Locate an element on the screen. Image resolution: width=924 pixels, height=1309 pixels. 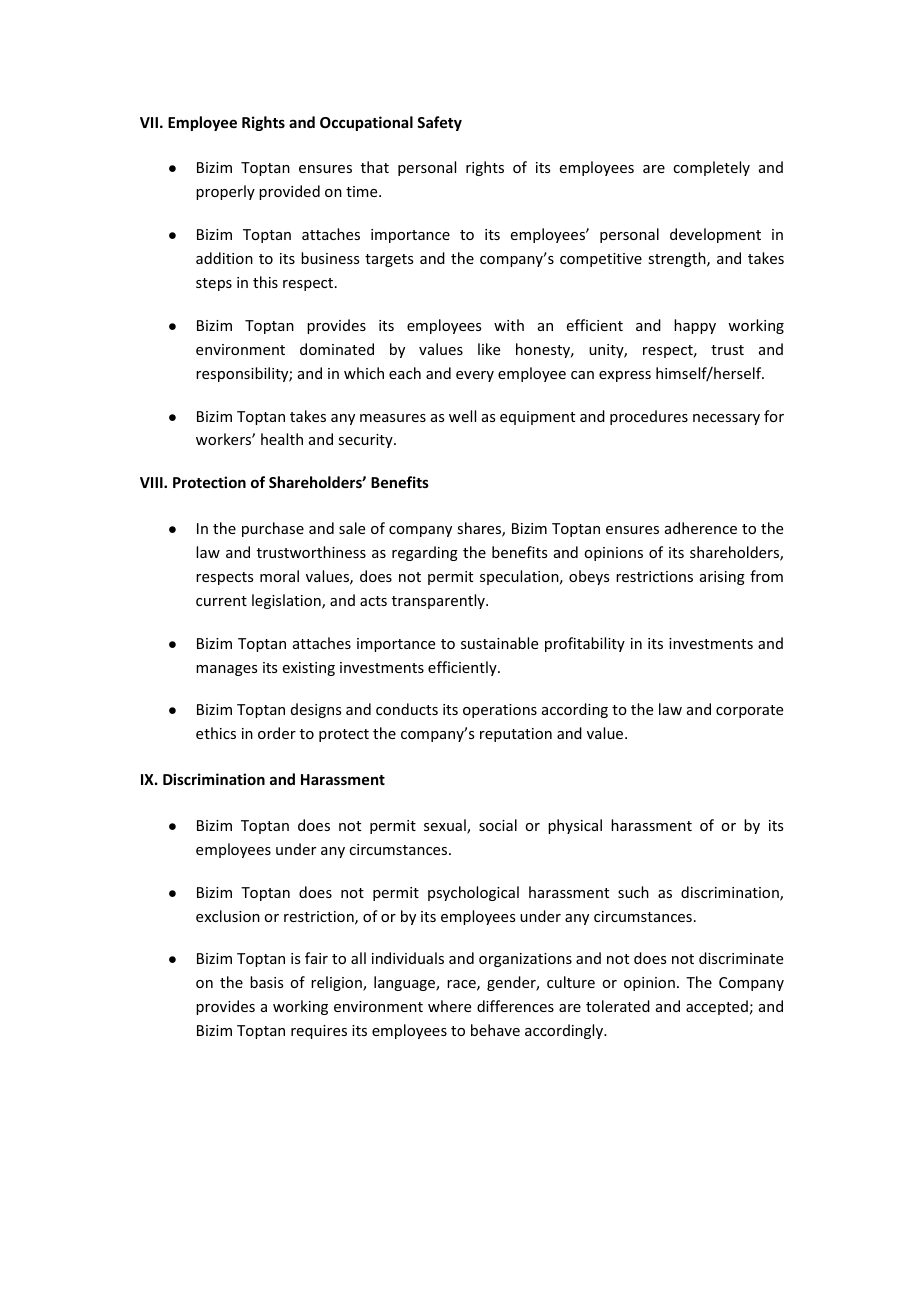
sexual is located at coordinates (446, 826).
